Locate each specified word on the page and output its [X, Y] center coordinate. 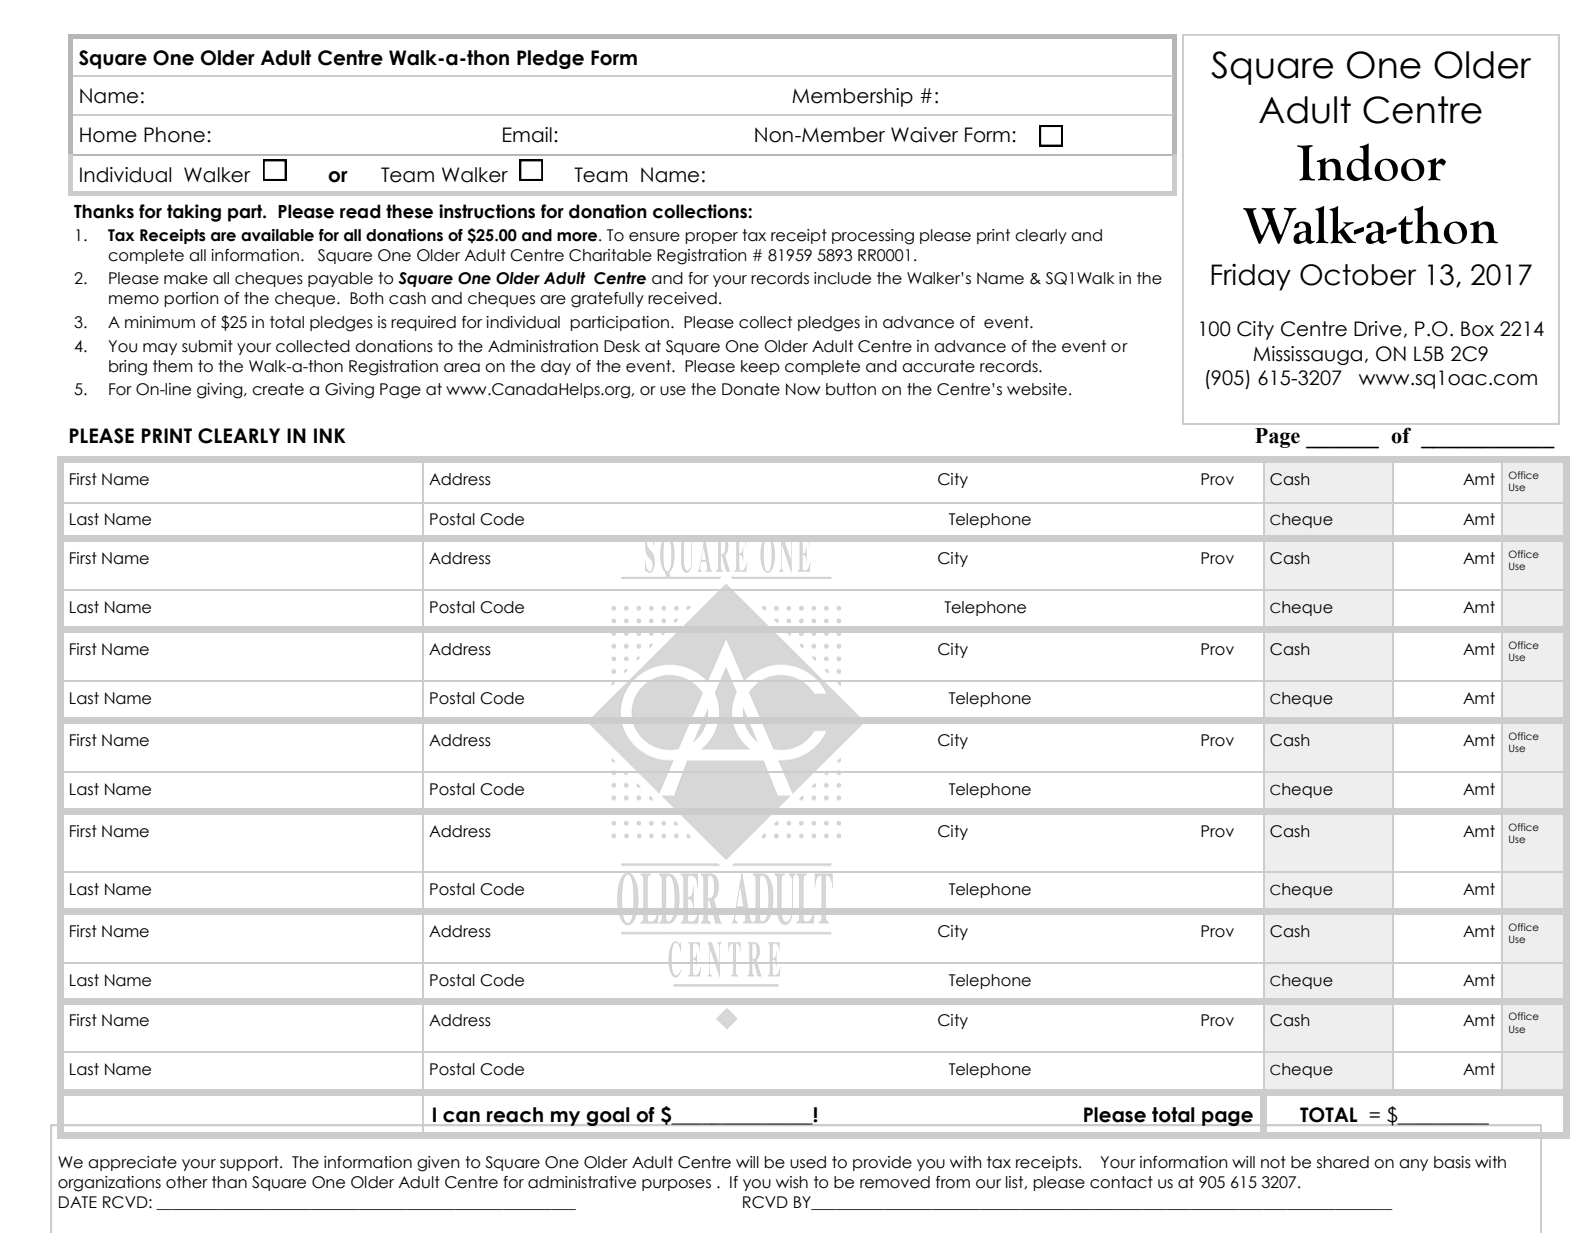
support [250, 1163]
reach [515, 1115]
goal [608, 1116]
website [1037, 389]
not [1273, 1162]
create [278, 389]
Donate [751, 389]
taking [194, 213]
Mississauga [1307, 355]
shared [1343, 1162]
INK [330, 435]
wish [792, 1182]
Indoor [1371, 162]
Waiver [924, 135]
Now [803, 389]
